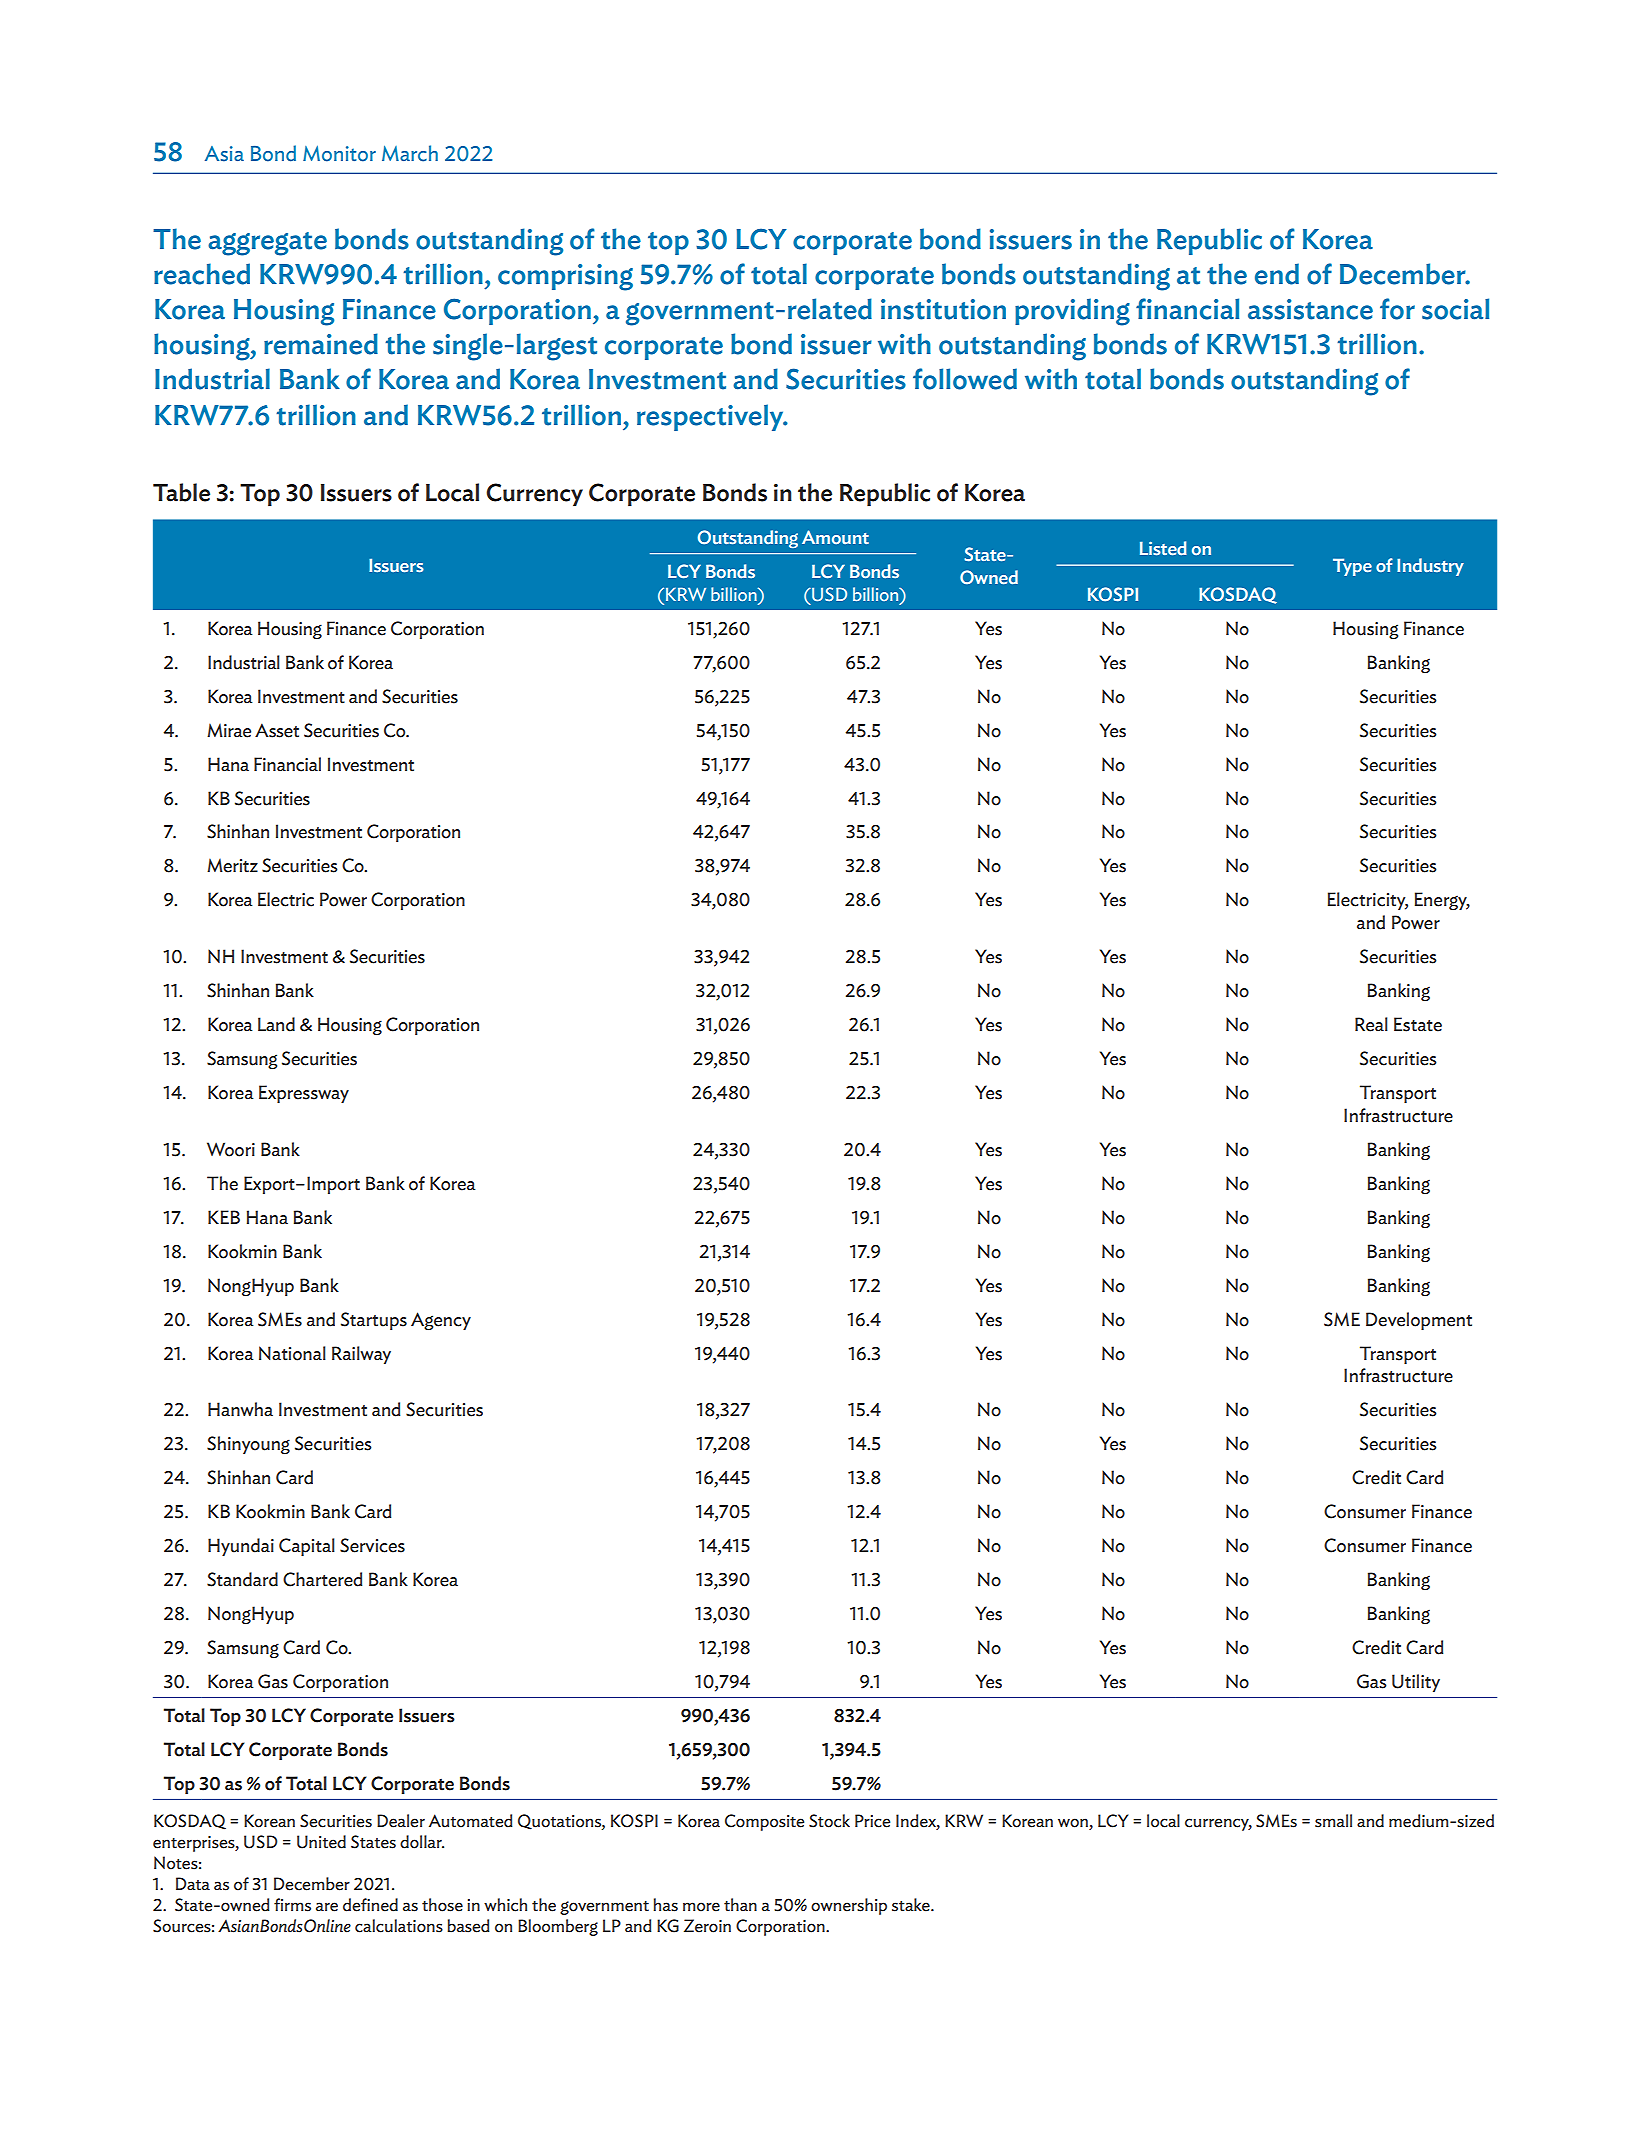 The width and height of the screenshot is (1650, 2136). What do you see at coordinates (307, 1547) in the screenshot?
I see `Capital` at bounding box center [307, 1547].
